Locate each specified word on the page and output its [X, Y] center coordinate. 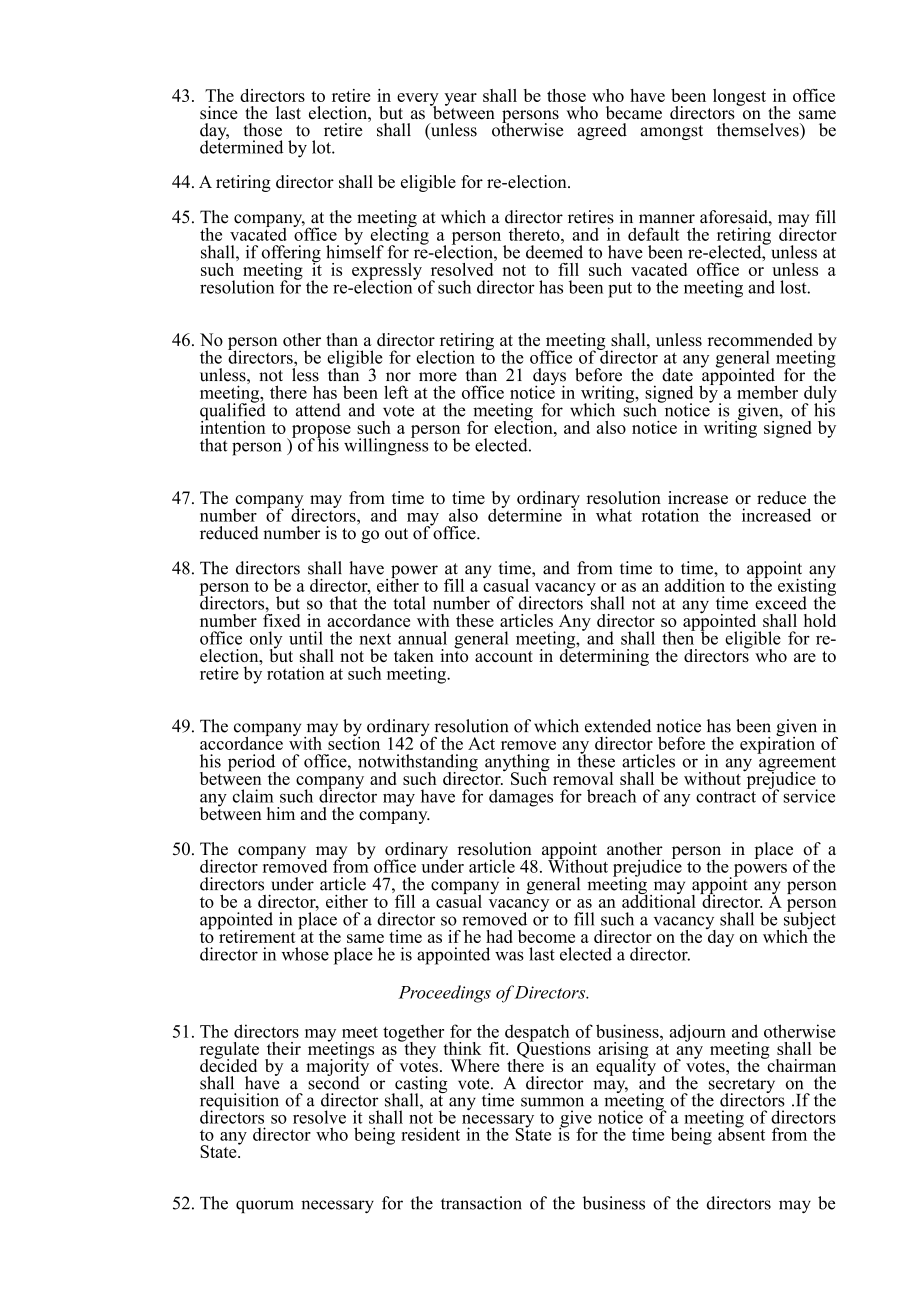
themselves [759, 130]
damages [521, 798]
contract [726, 797]
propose [321, 432]
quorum [264, 1206]
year [460, 99]
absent [741, 1133]
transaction [481, 1203]
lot [322, 147]
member [767, 392]
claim [253, 796]
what [614, 515]
